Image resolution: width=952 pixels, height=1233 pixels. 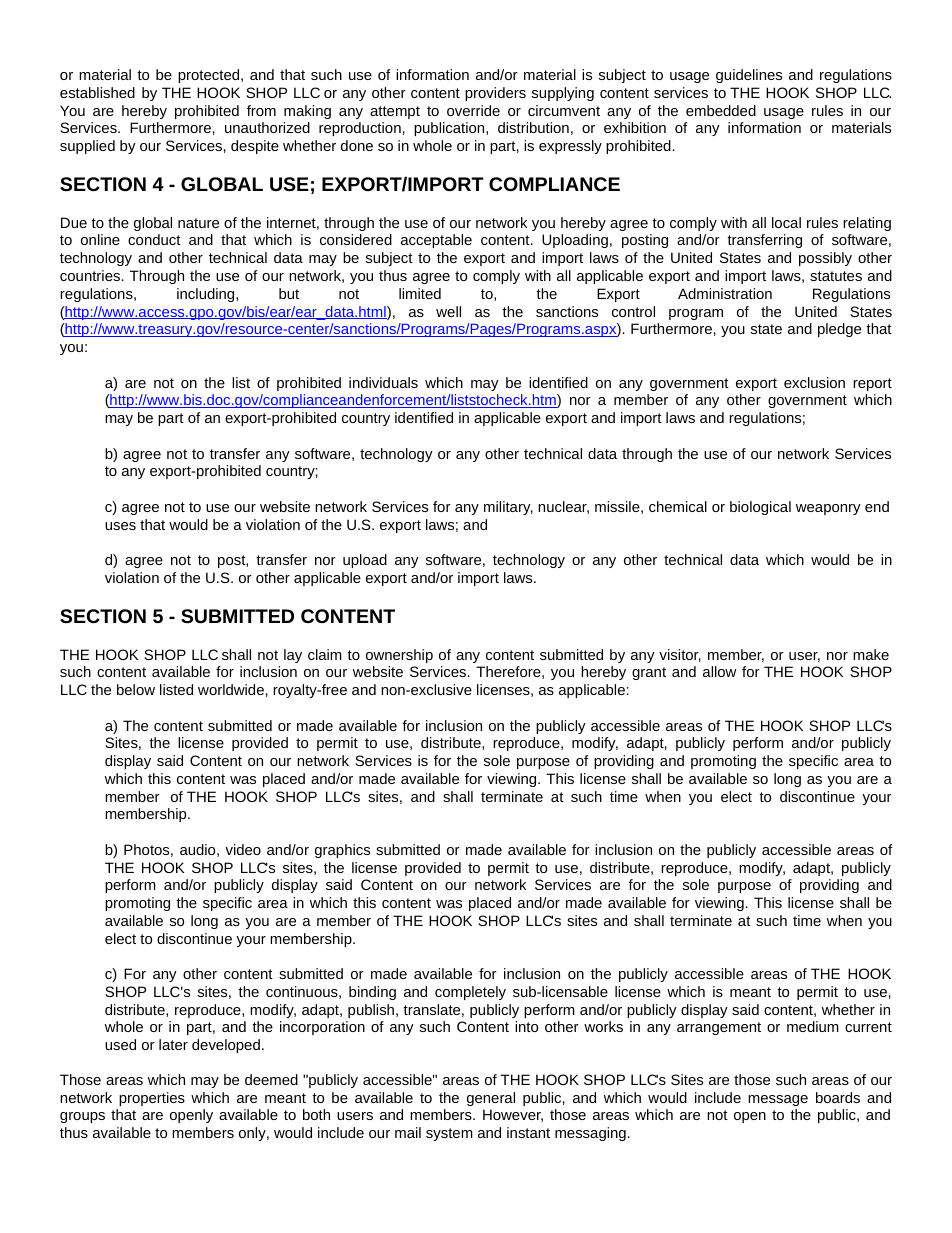 What do you see at coordinates (778, 1100) in the screenshot?
I see `message` at bounding box center [778, 1100].
